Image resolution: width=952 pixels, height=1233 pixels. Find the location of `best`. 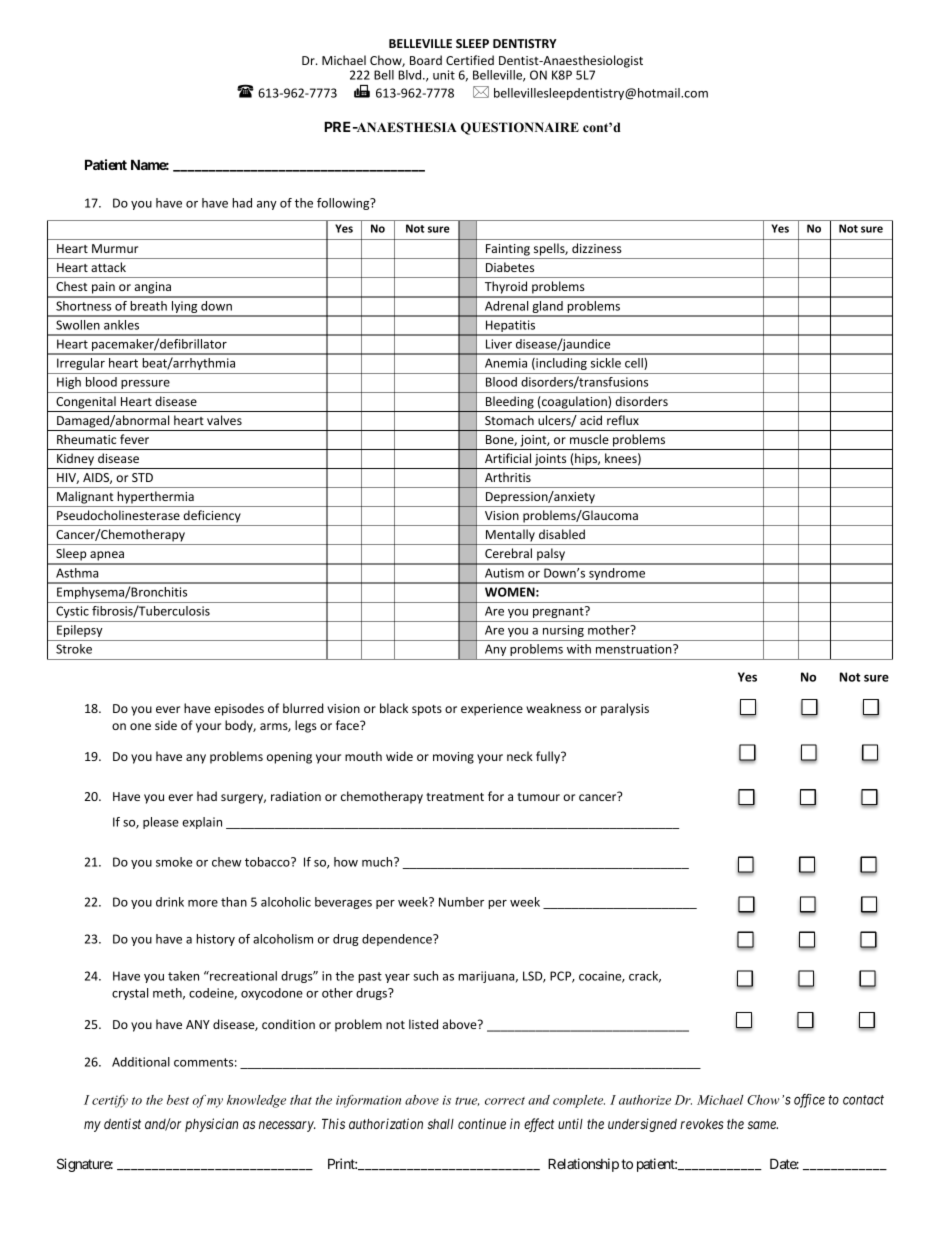

best is located at coordinates (178, 1100).
